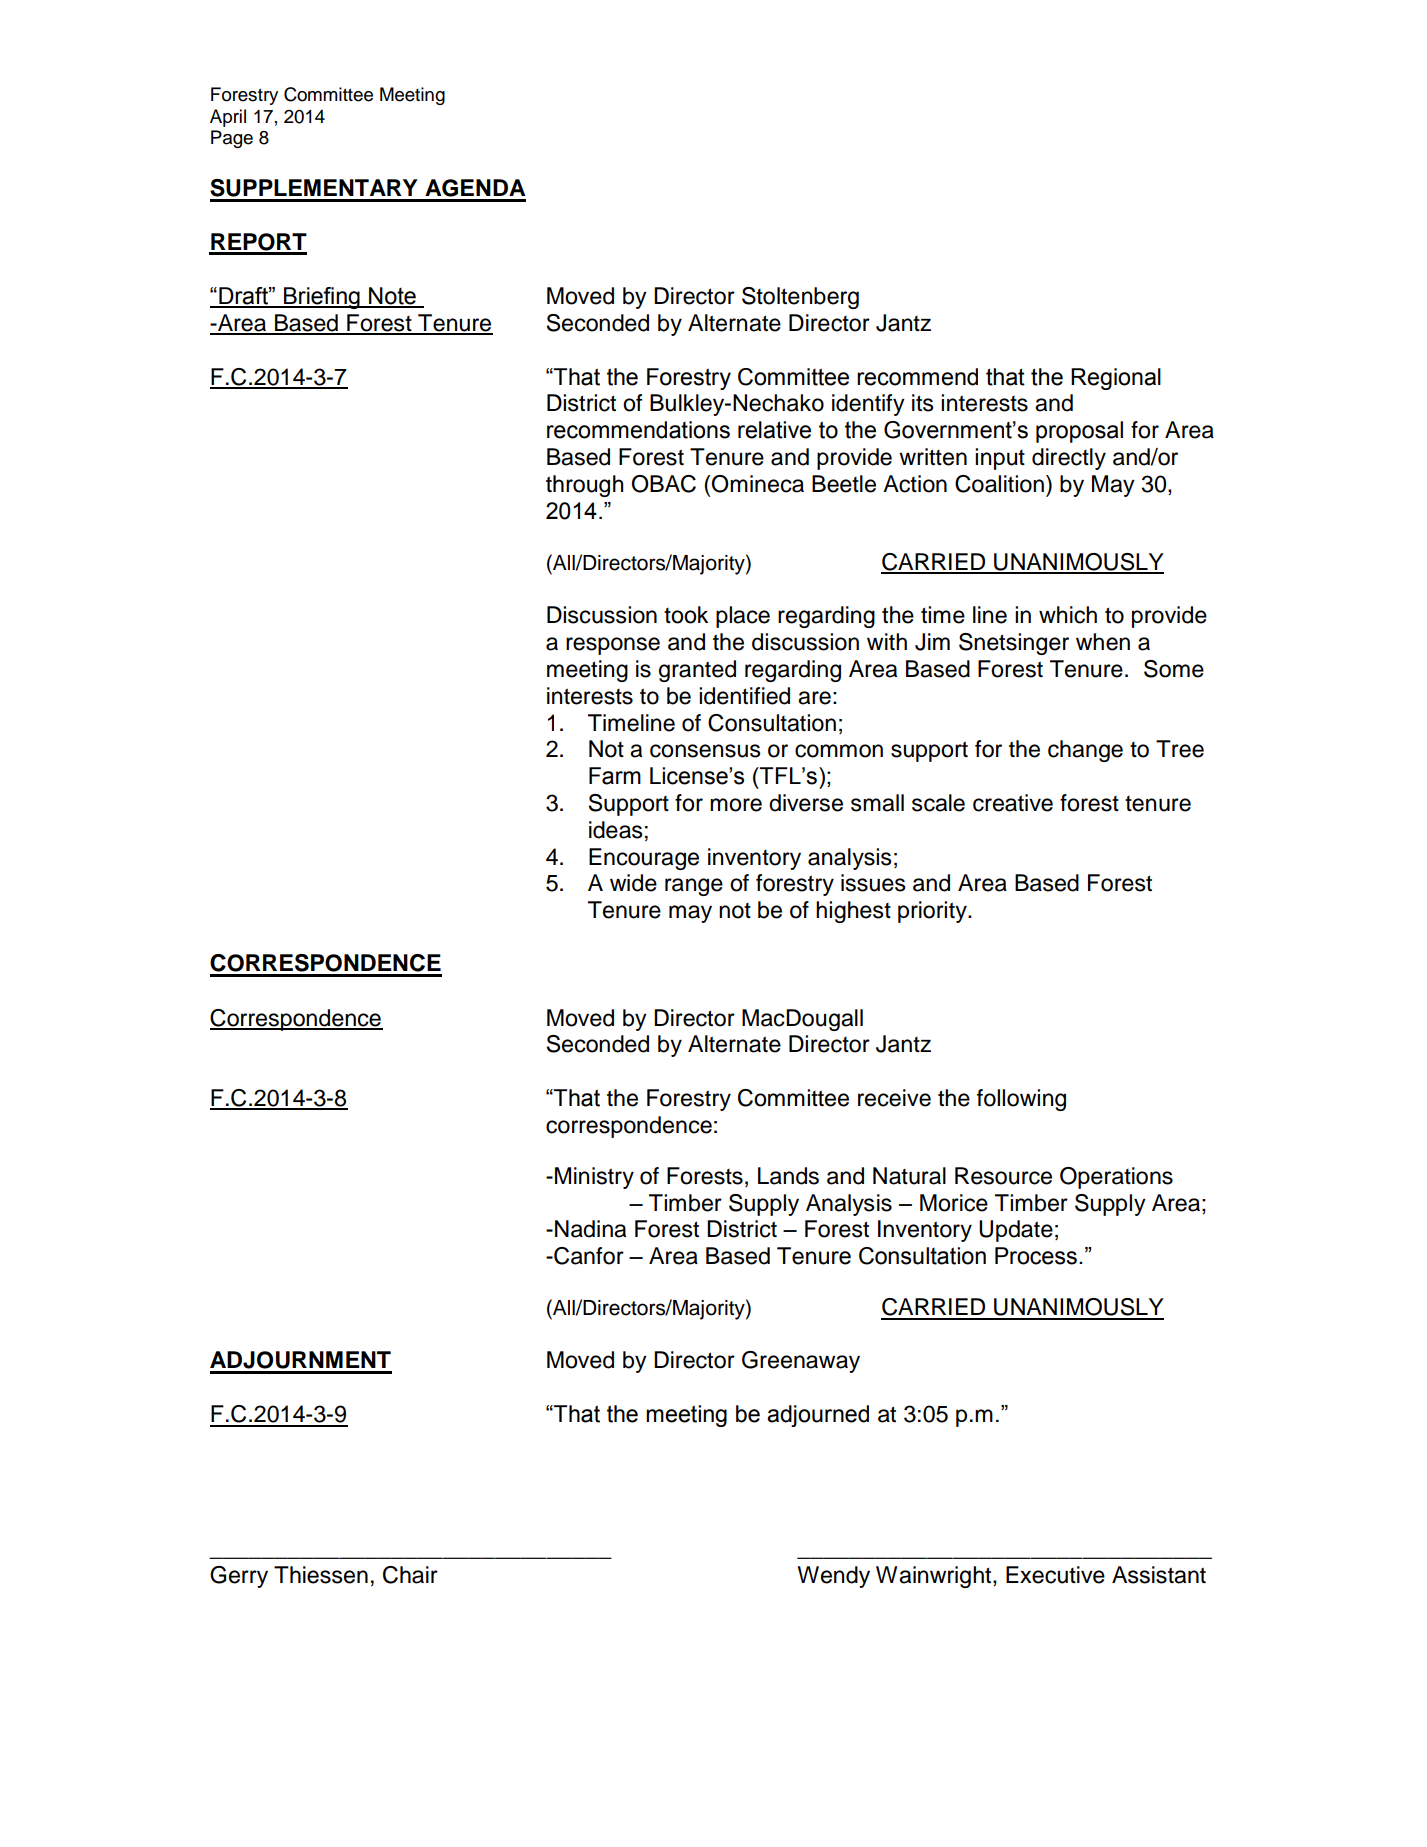 The height and width of the document is (1847, 1427). What do you see at coordinates (1013, 803) in the document?
I see `creative` at bounding box center [1013, 803].
